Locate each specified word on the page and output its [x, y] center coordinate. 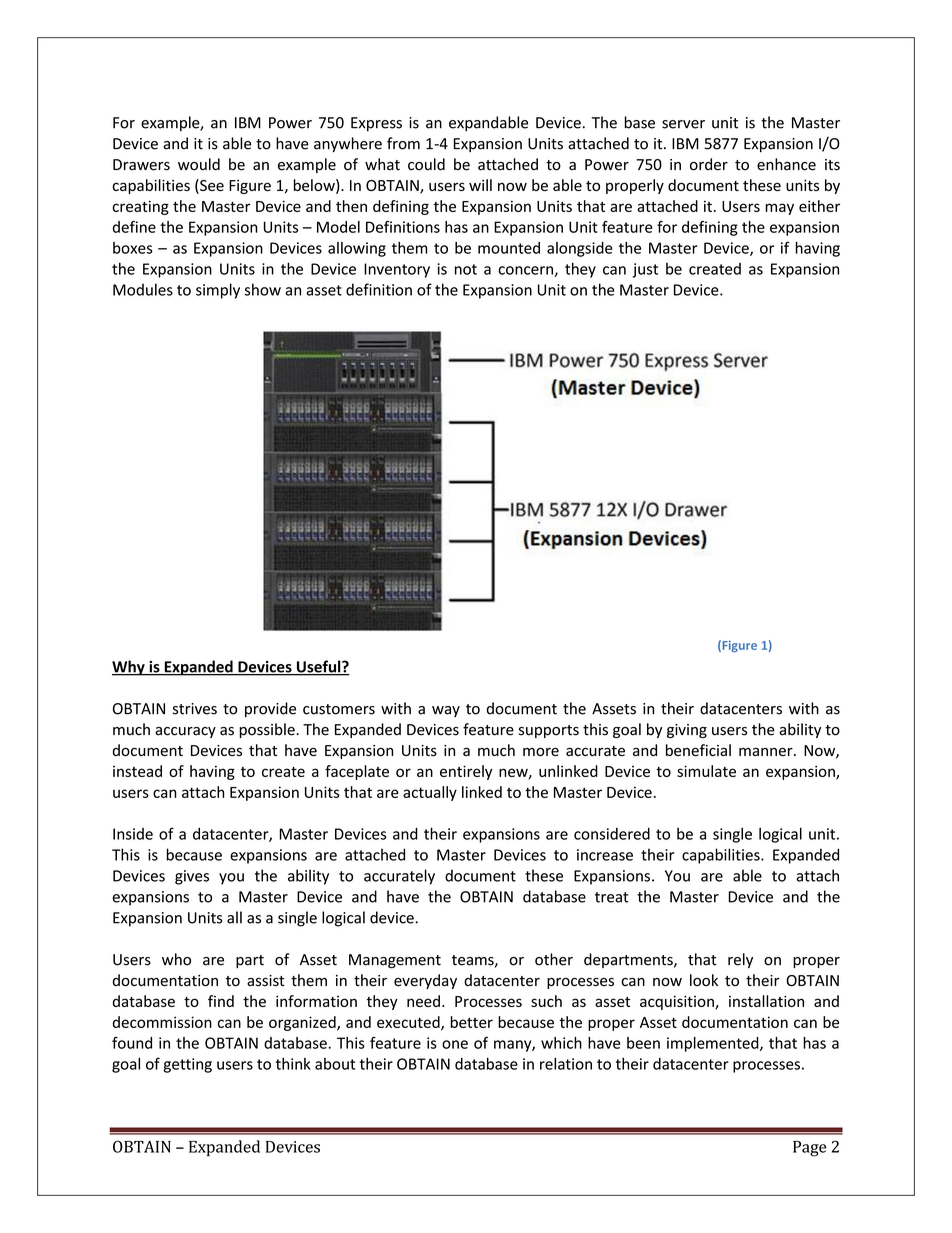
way [446, 711]
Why [129, 668]
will [480, 185]
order [709, 164]
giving [687, 731]
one [455, 1044]
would [199, 164]
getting [187, 1065]
